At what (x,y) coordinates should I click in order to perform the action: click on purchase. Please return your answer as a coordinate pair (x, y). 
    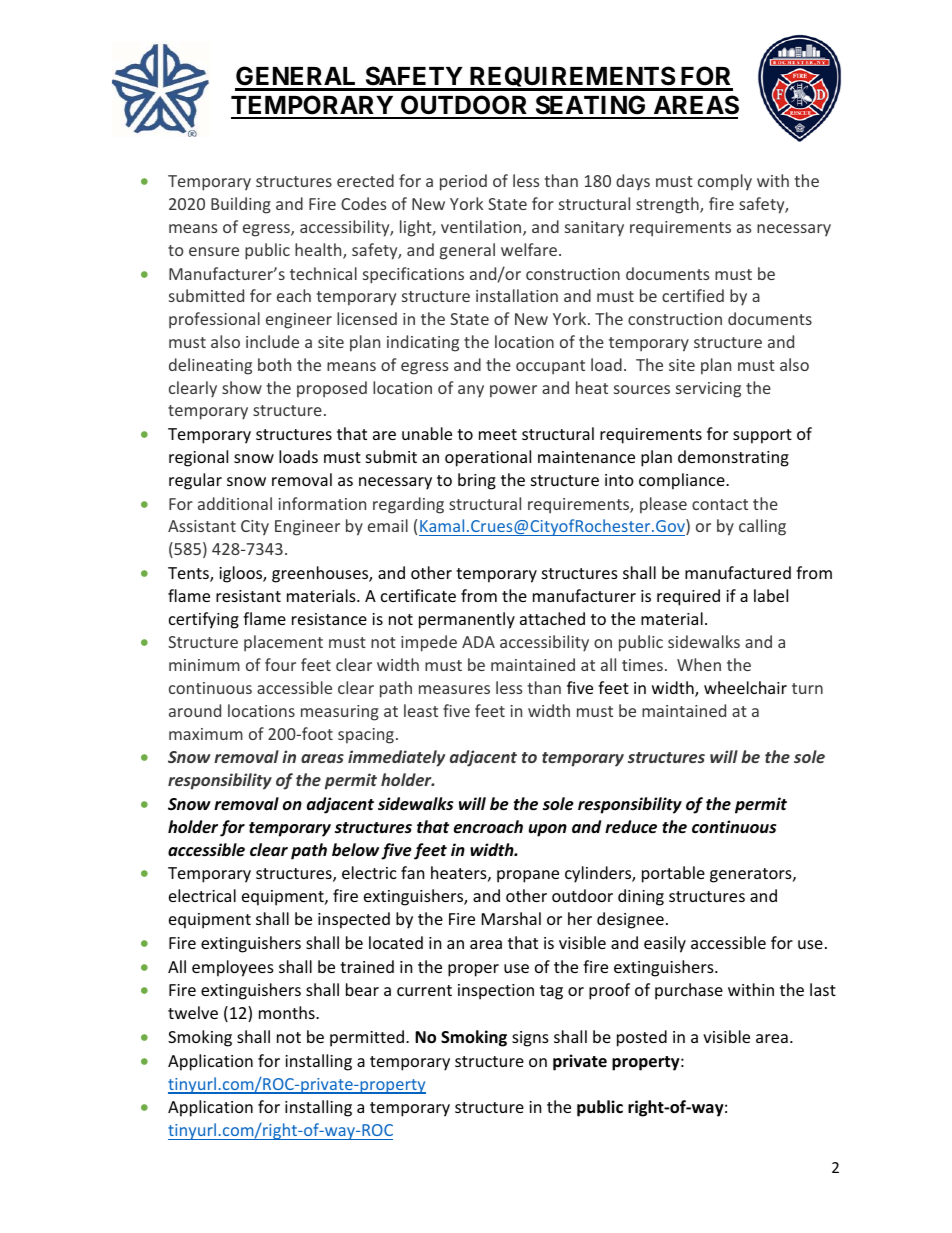
    Looking at the image, I should click on (689, 991).
